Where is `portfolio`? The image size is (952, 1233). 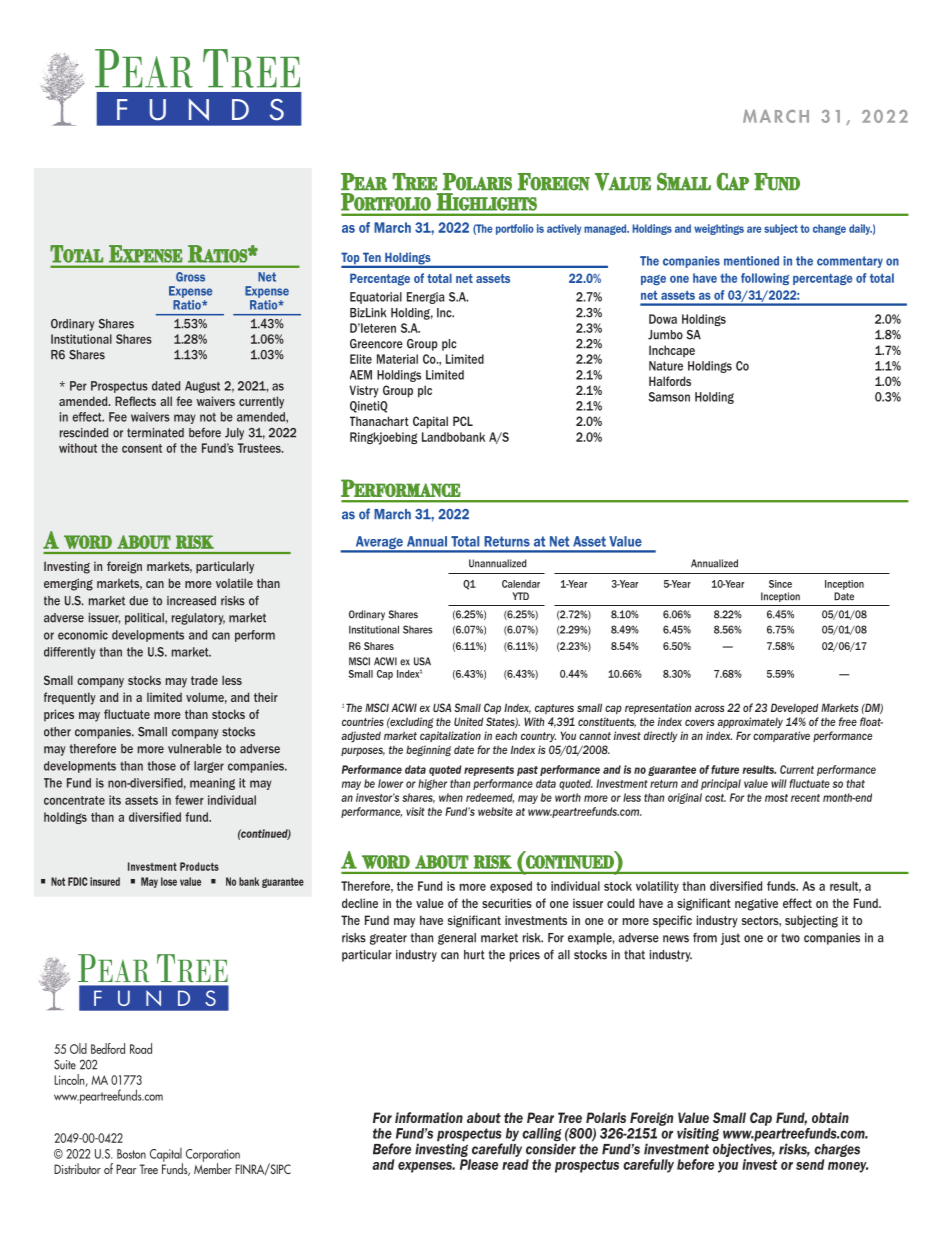
portfolio is located at coordinates (515, 229).
